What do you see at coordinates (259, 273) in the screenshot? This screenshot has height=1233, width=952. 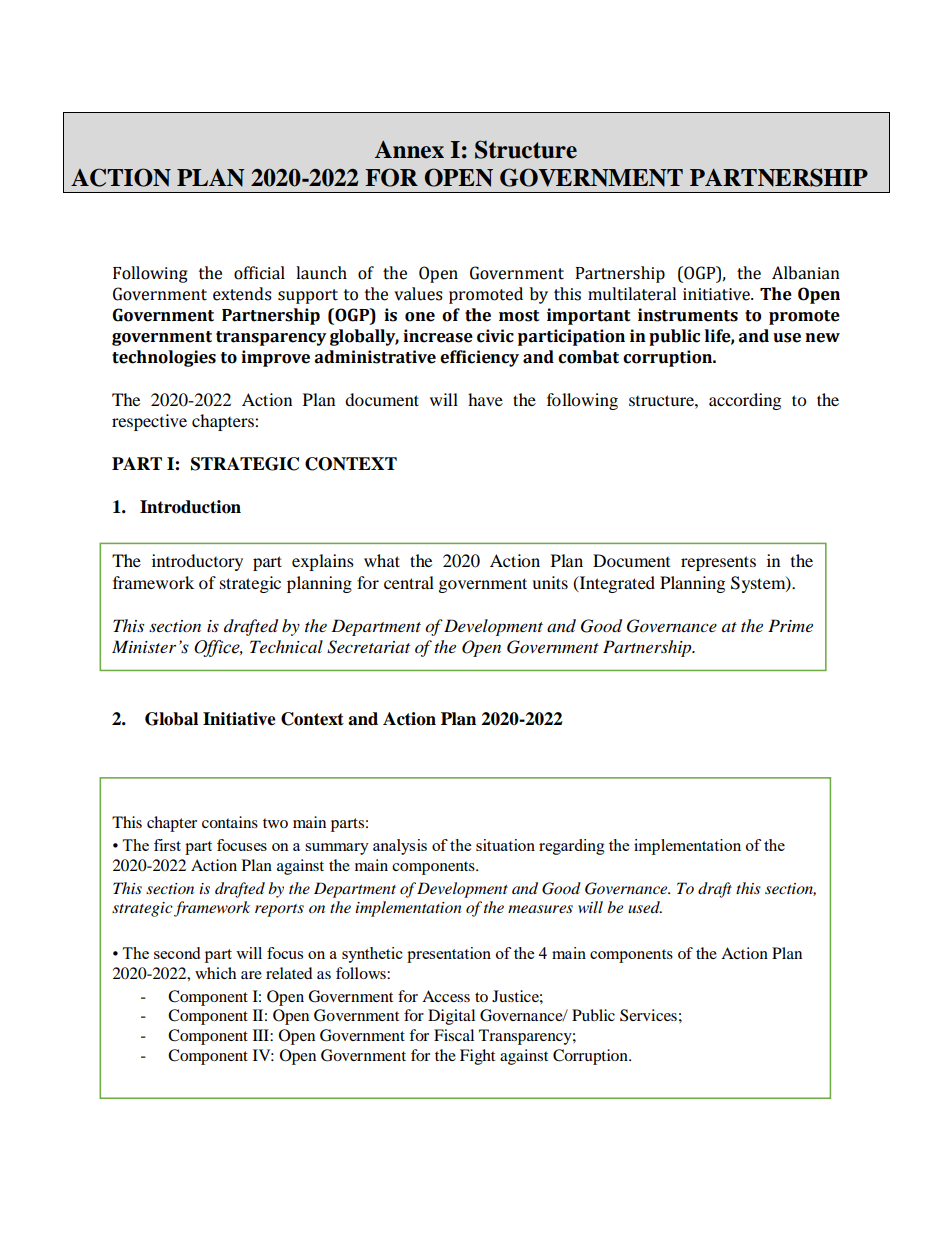 I see `official` at bounding box center [259, 273].
